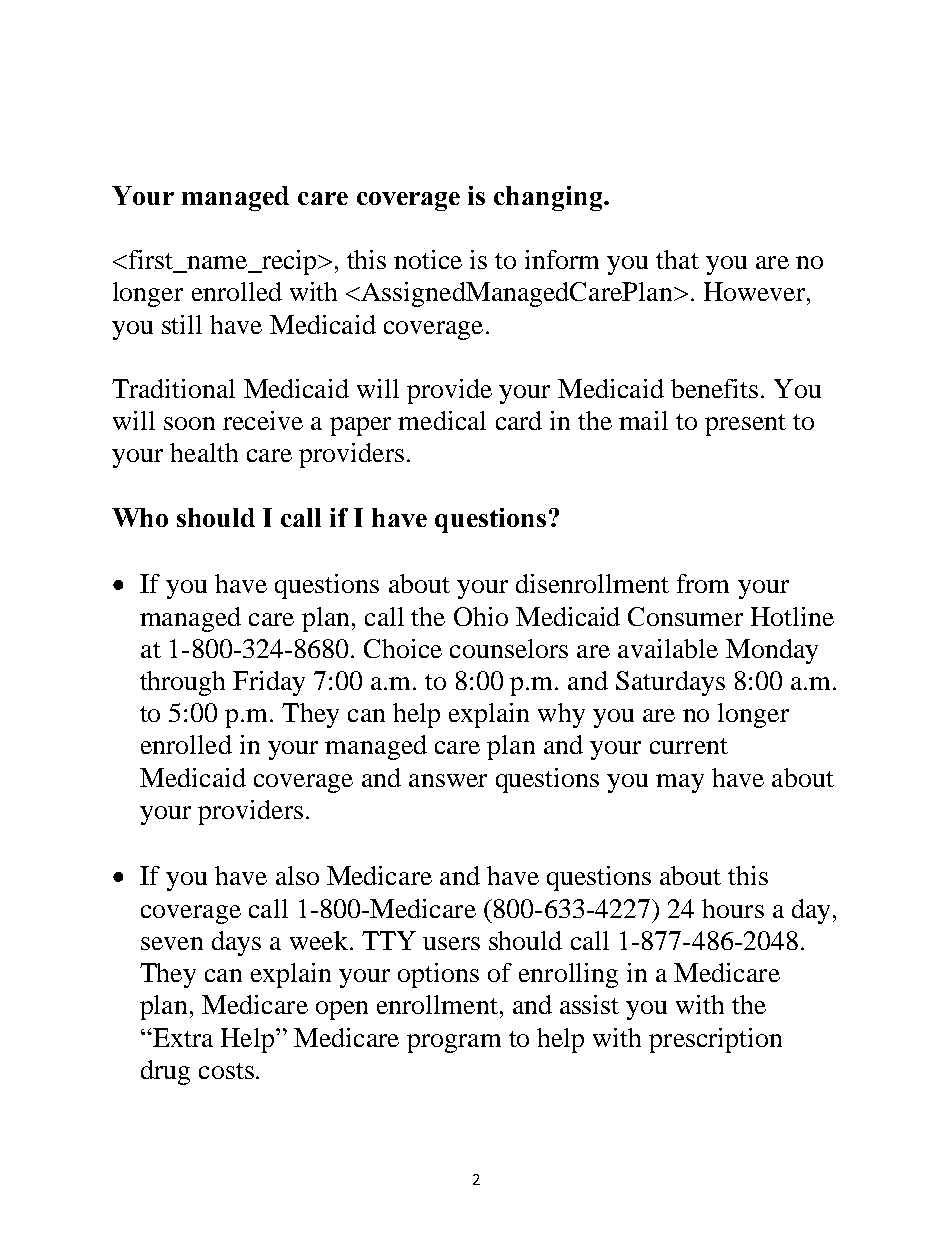 This image has width=952, height=1233. I want to click on Ohio, so click(481, 616).
